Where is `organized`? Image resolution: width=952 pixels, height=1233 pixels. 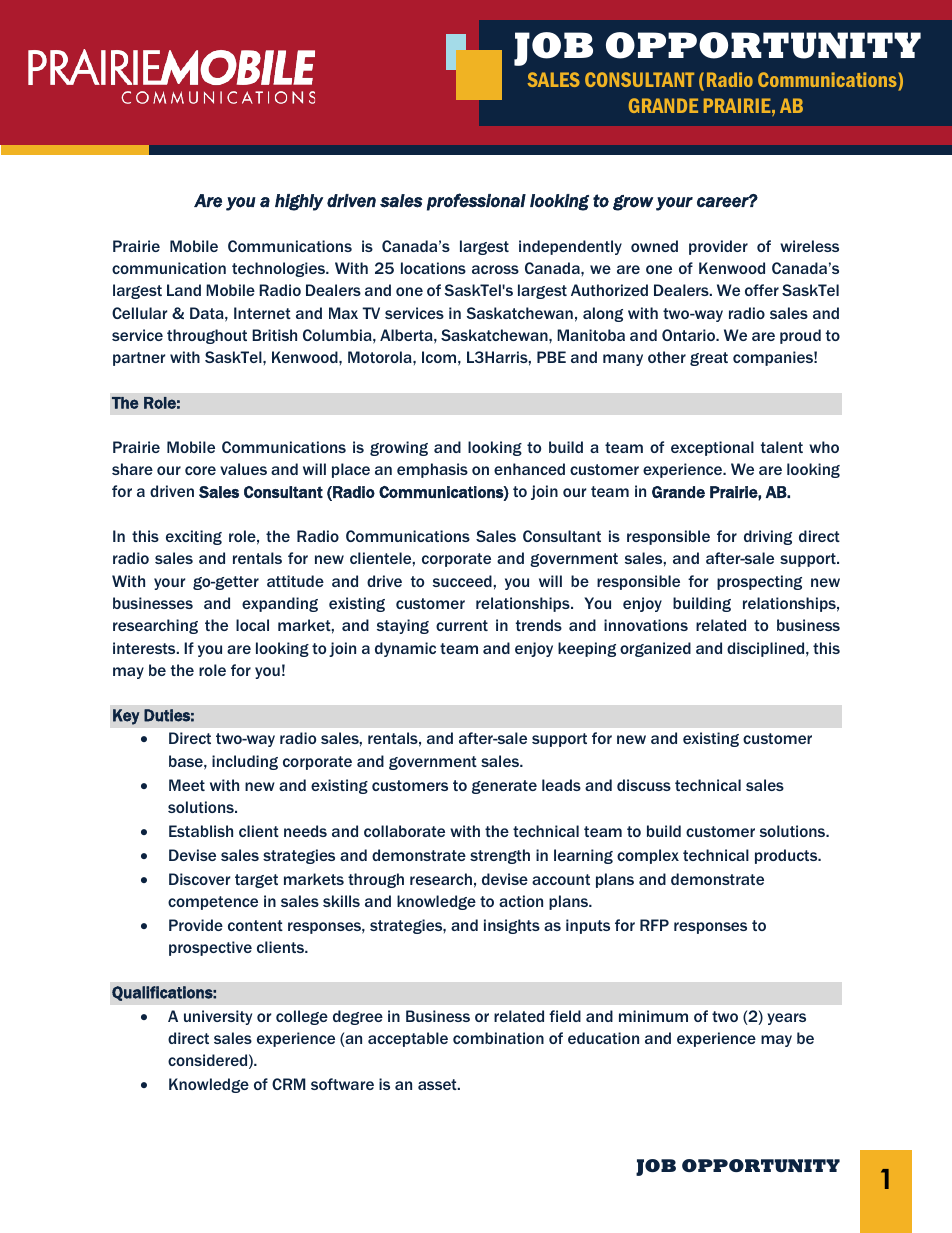 organized is located at coordinates (655, 649).
